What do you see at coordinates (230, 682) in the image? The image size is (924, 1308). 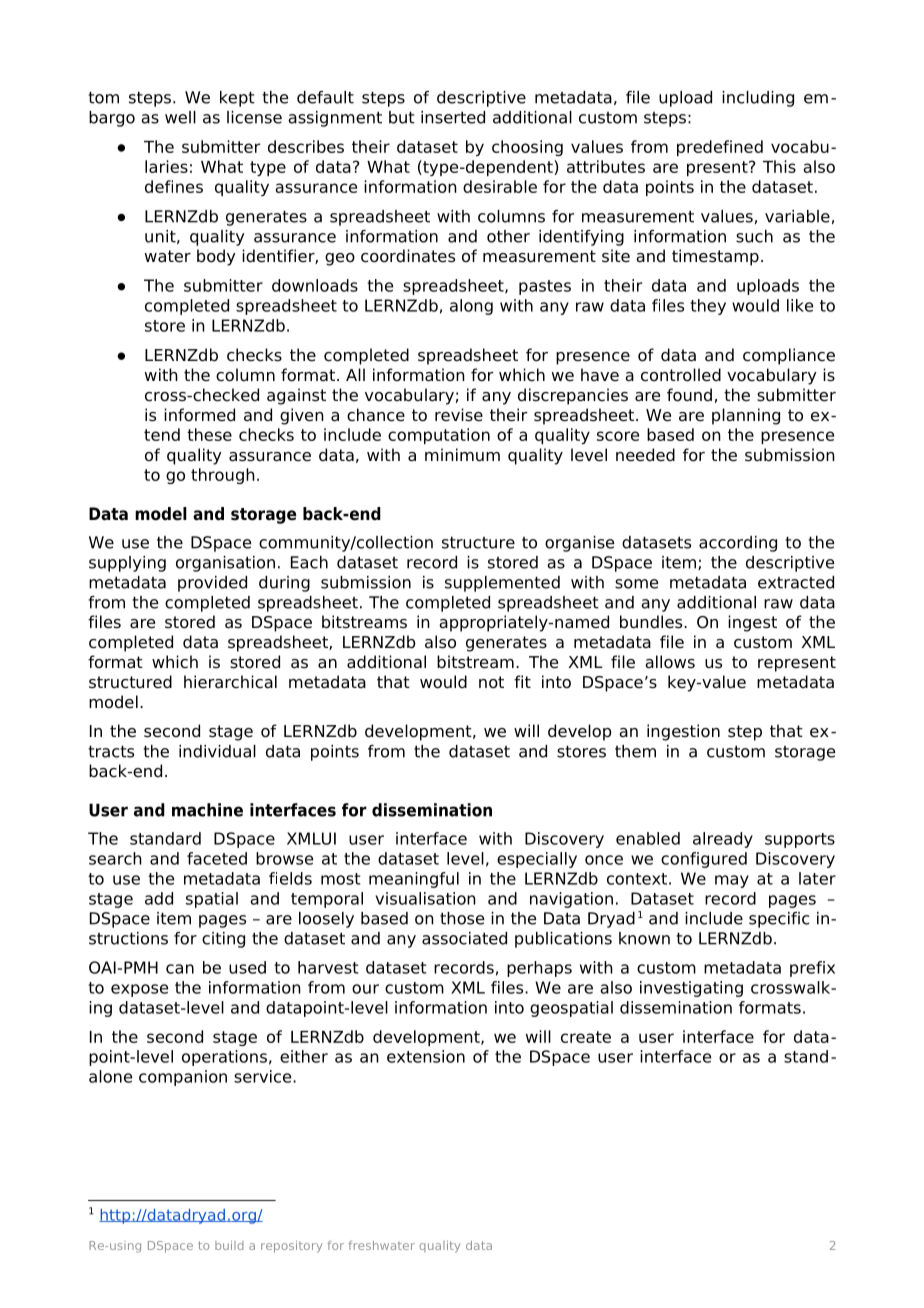 I see `hierarchical` at bounding box center [230, 682].
